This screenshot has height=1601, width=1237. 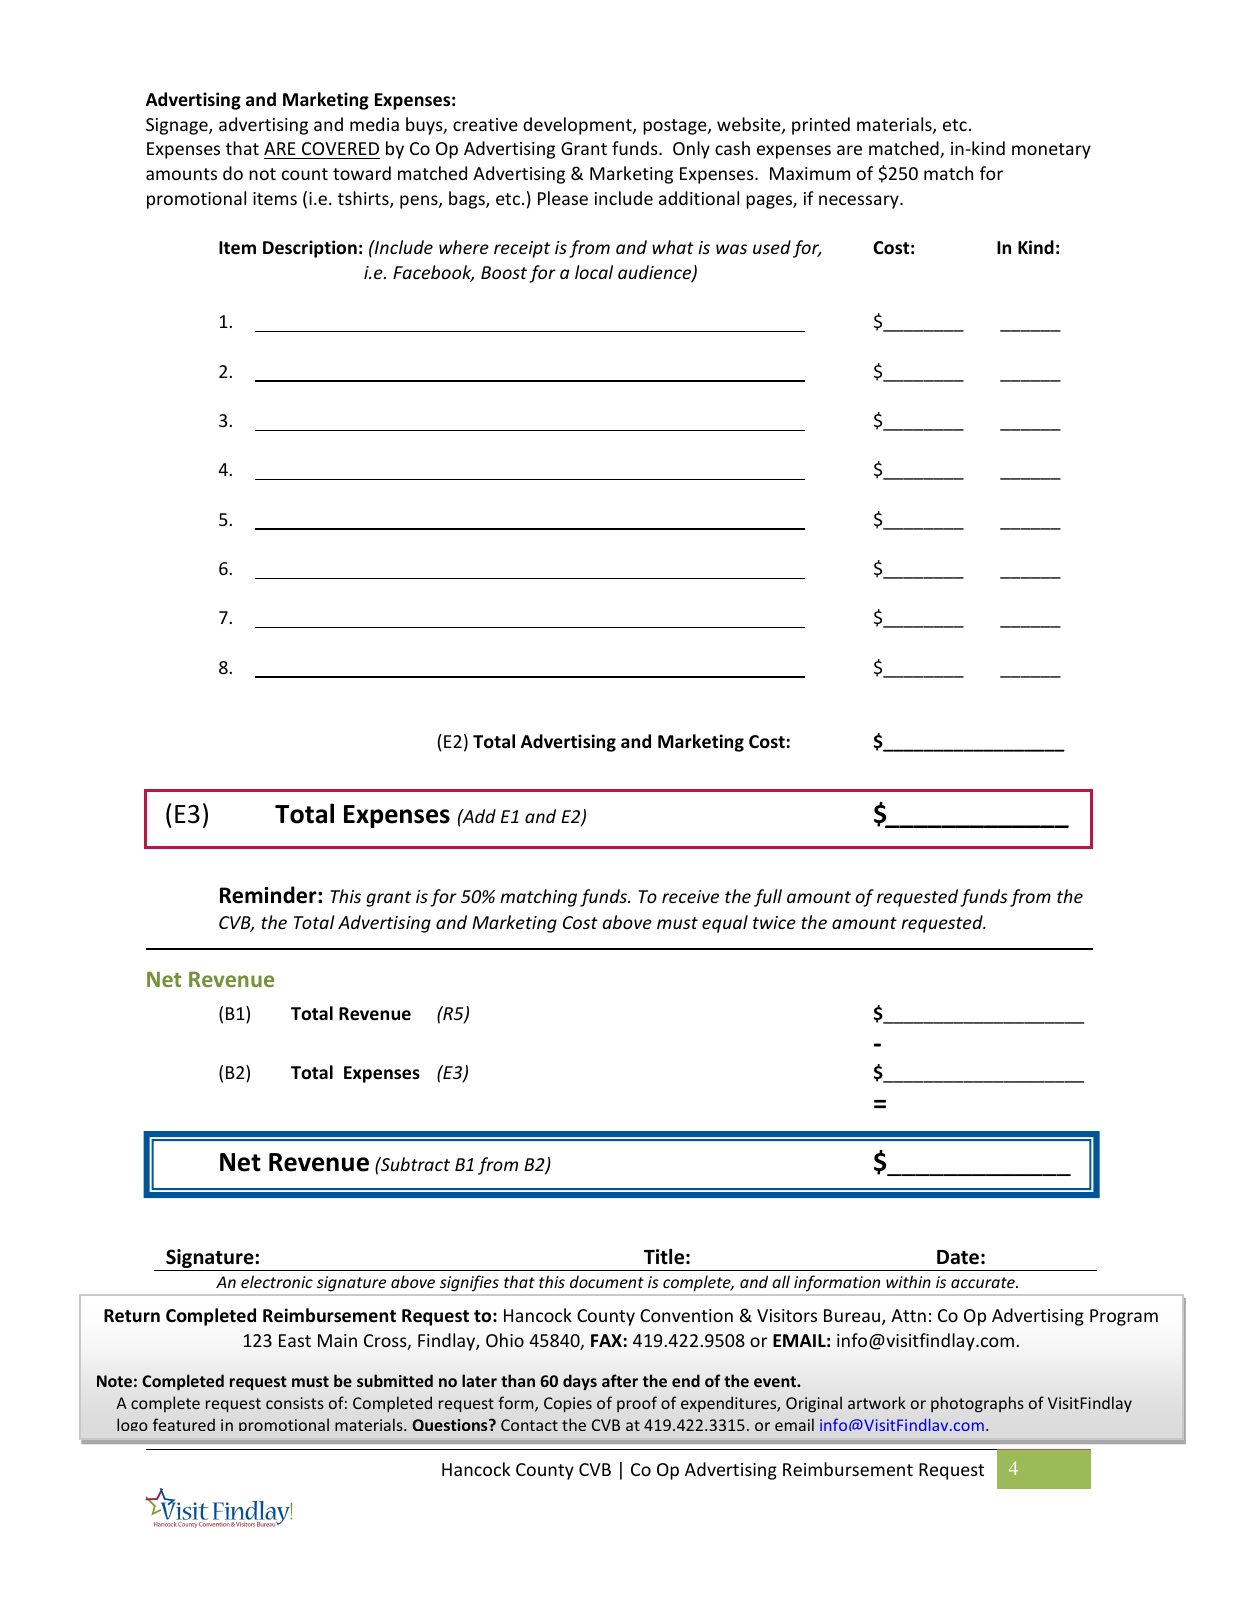 What do you see at coordinates (594, 272) in the screenshot?
I see `local` at bounding box center [594, 272].
